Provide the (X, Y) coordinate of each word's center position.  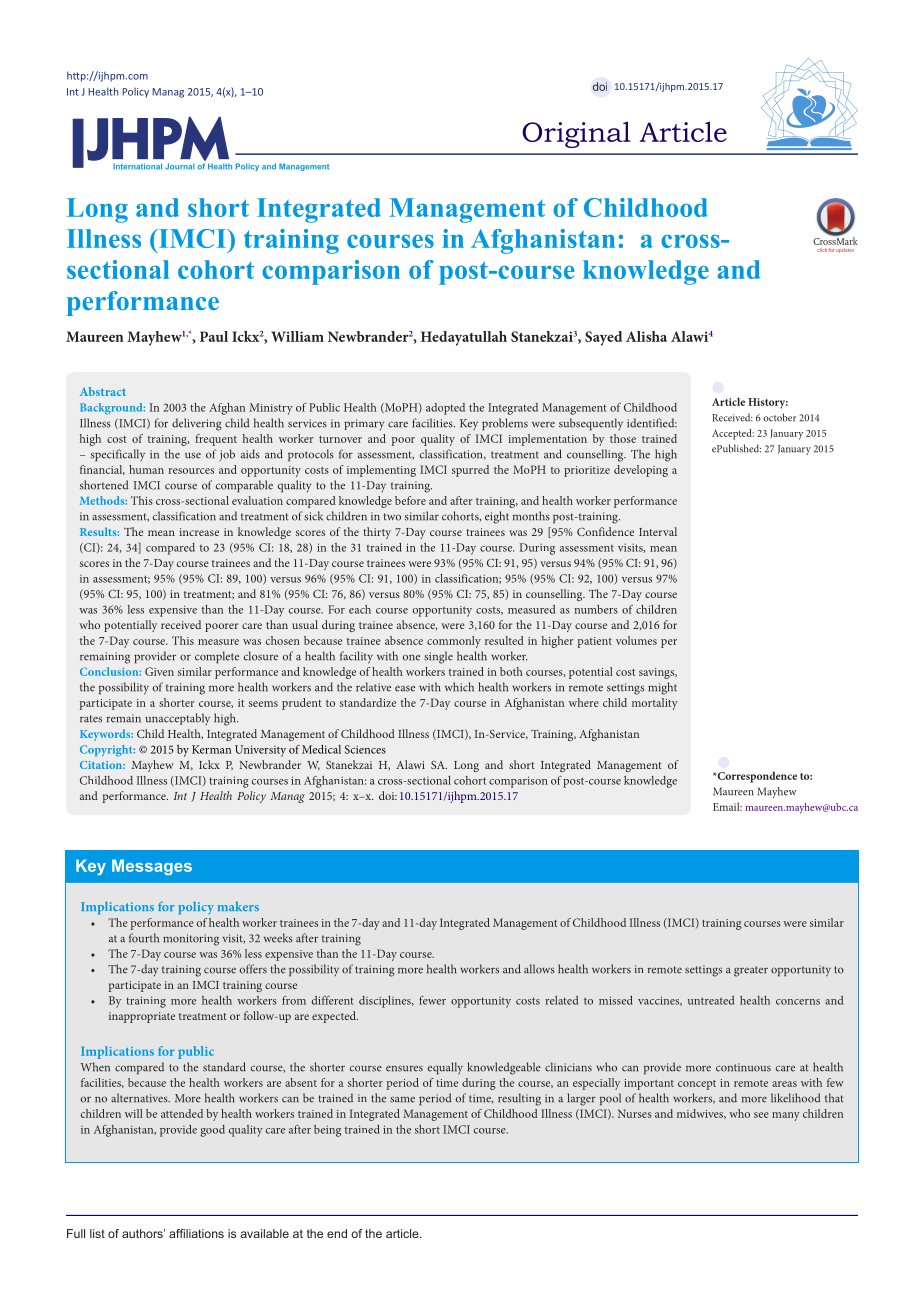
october (779, 417)
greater (751, 971)
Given (159, 671)
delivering (196, 424)
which (459, 687)
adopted (445, 409)
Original (576, 134)
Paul (214, 336)
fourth (144, 938)
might (662, 688)
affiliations (196, 1233)
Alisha (646, 336)
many (786, 1116)
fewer (432, 1000)
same (402, 1099)
